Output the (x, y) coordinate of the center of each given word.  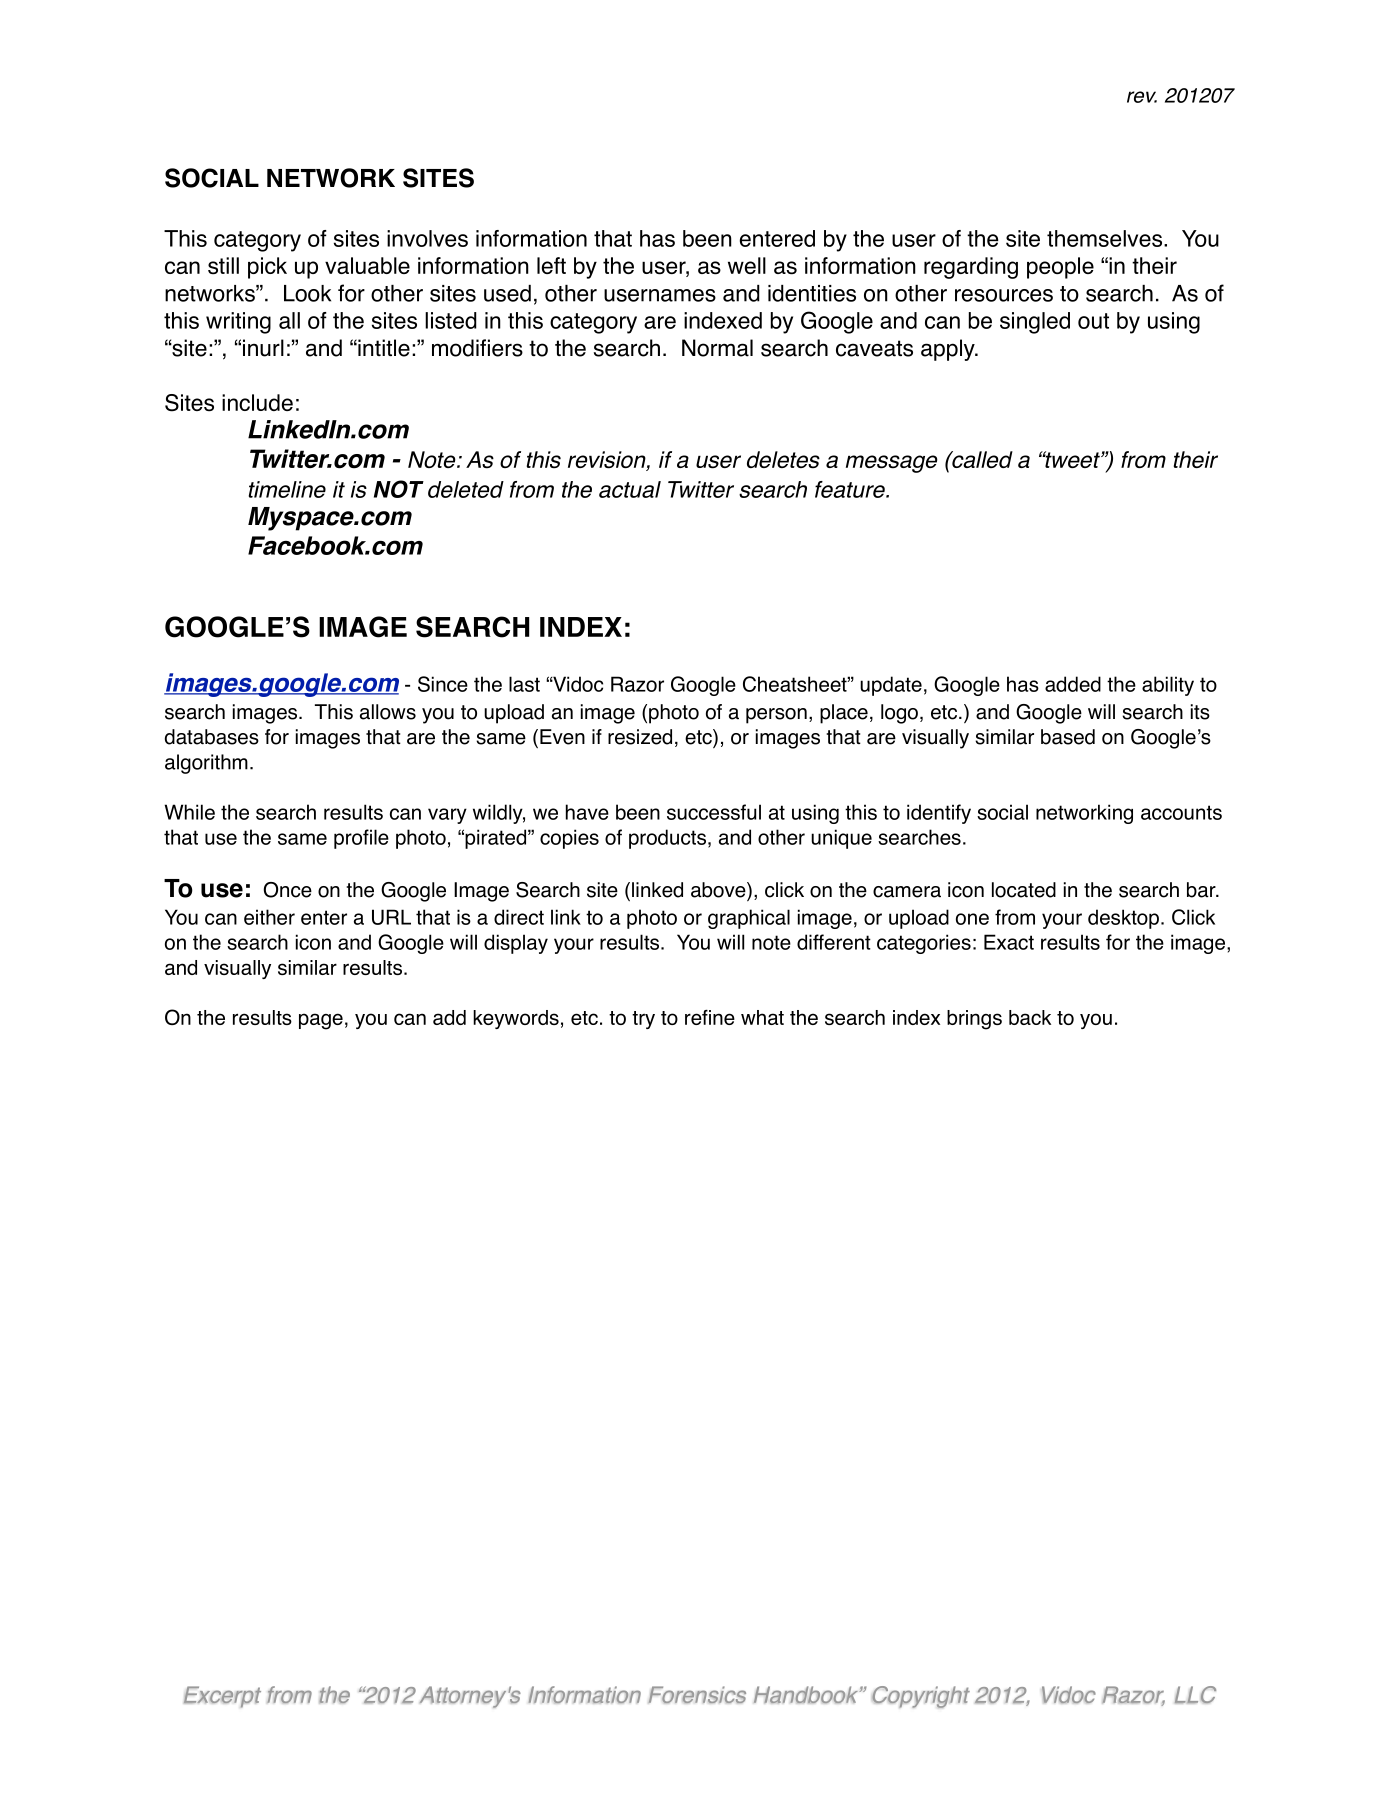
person (776, 716)
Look (307, 293)
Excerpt (222, 1697)
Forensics (697, 1695)
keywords (516, 1019)
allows (388, 712)
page (321, 1021)
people (1060, 268)
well (747, 265)
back (1030, 1017)
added (1073, 684)
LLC (1195, 1695)
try (643, 1020)
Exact (1009, 942)
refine (710, 1017)
